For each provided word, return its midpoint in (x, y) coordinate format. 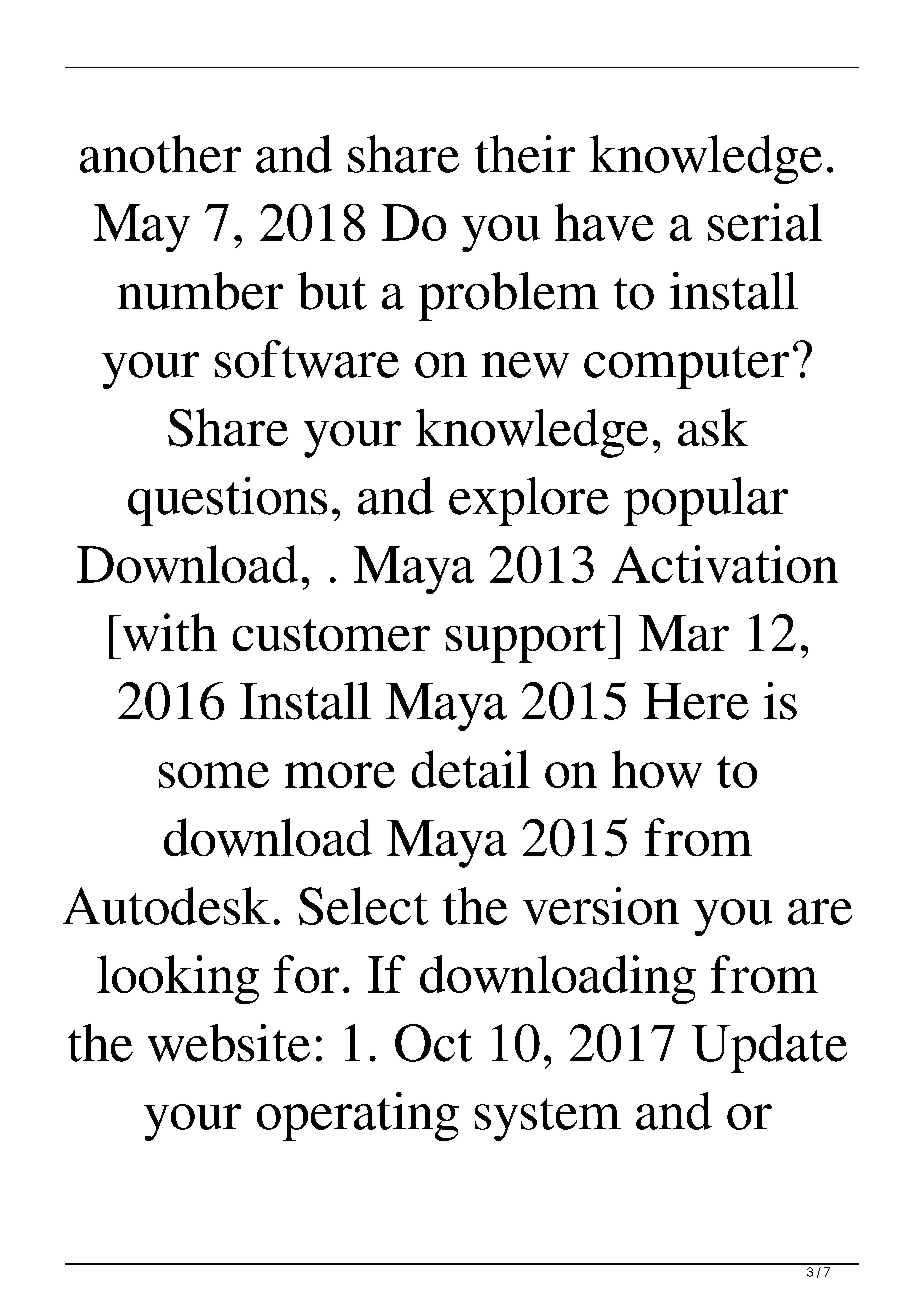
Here (696, 701)
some (214, 775)
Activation (725, 564)
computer (686, 367)
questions (227, 501)
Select (363, 906)
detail (471, 769)
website (229, 1043)
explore (529, 501)
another (160, 154)
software (307, 359)
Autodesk (166, 906)
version (601, 906)
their (525, 154)
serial (765, 222)
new (525, 365)
